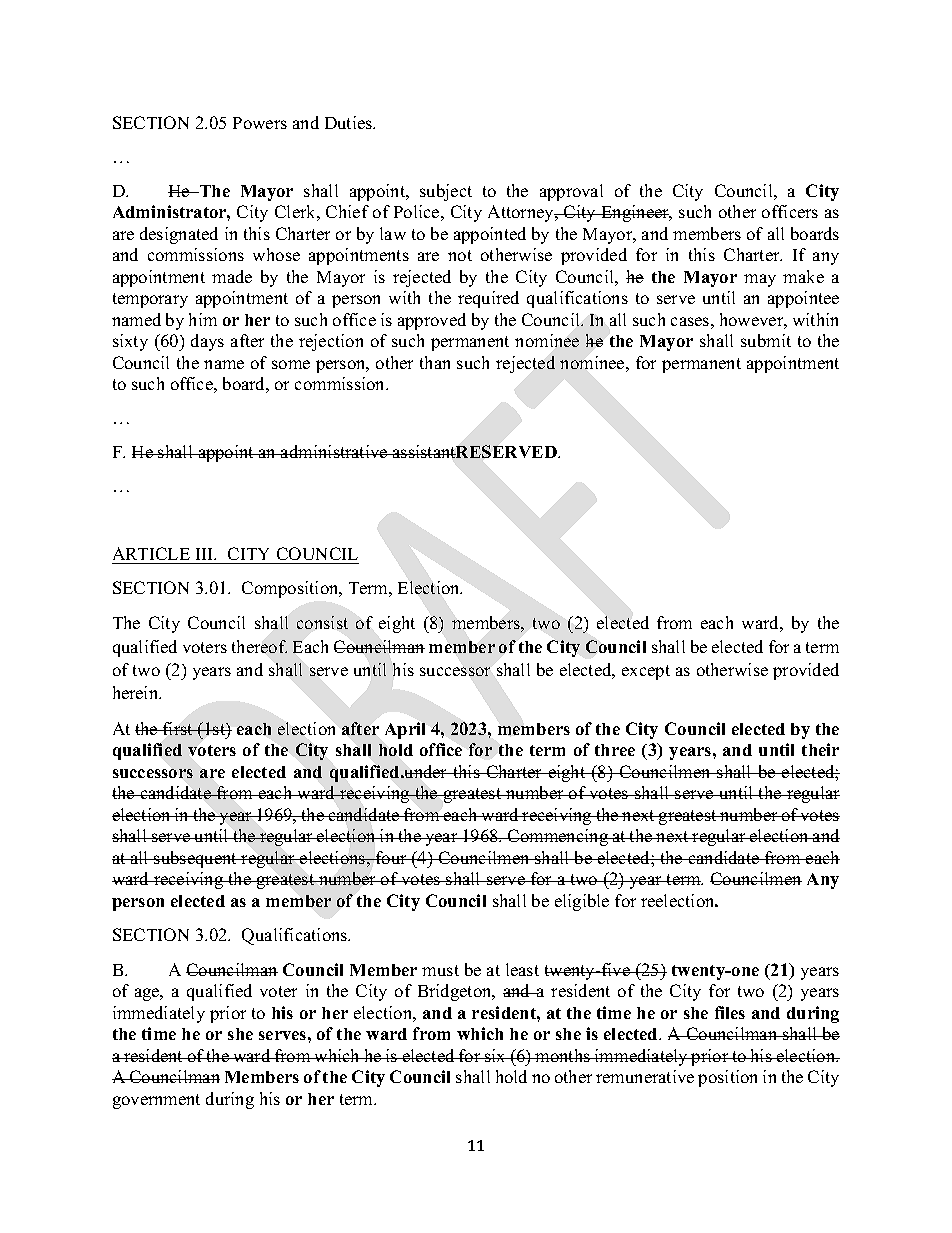  What do you see at coordinates (322, 622) in the image?
I see `consist` at bounding box center [322, 622].
